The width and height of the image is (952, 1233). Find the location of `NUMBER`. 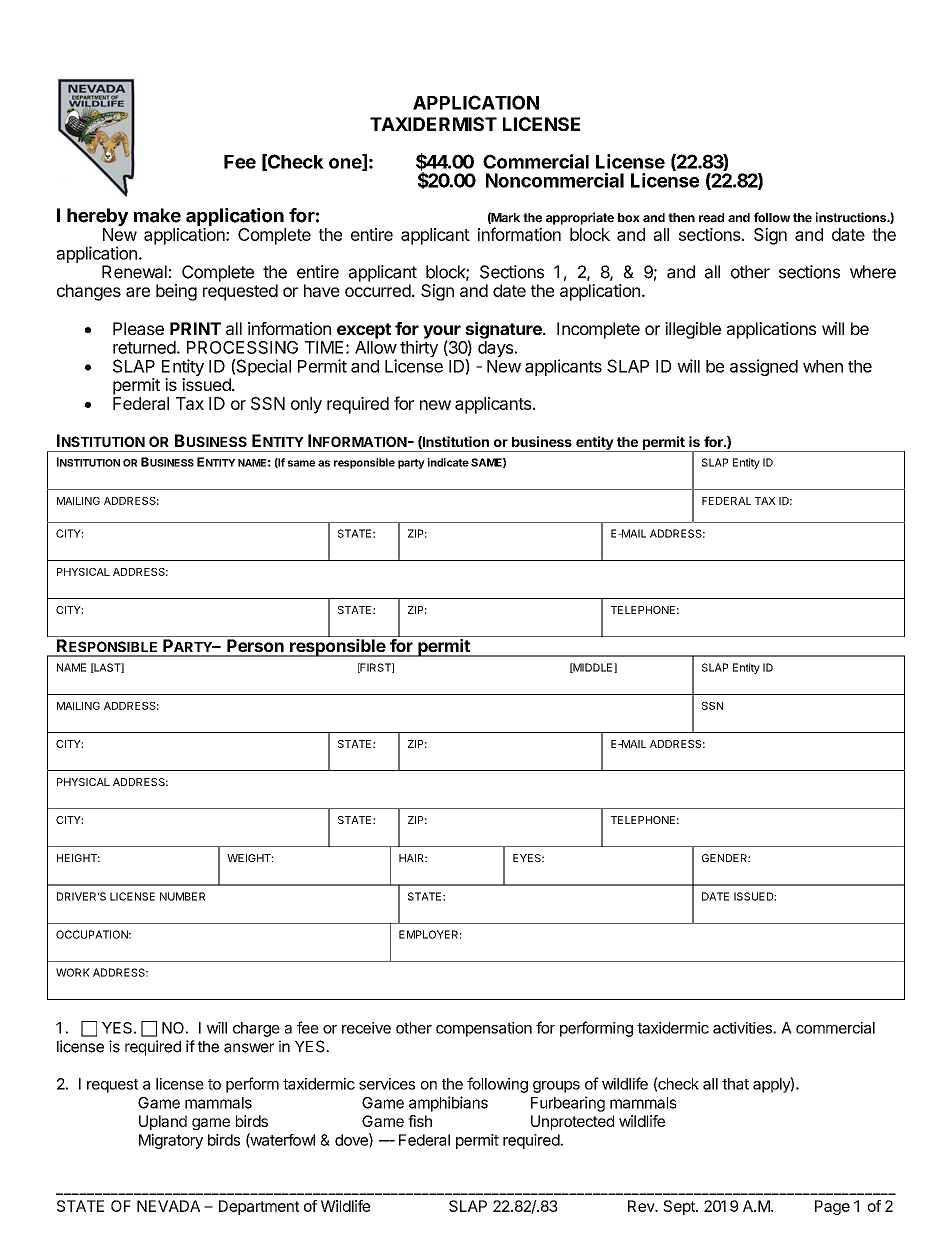

NUMBER is located at coordinates (182, 896).
